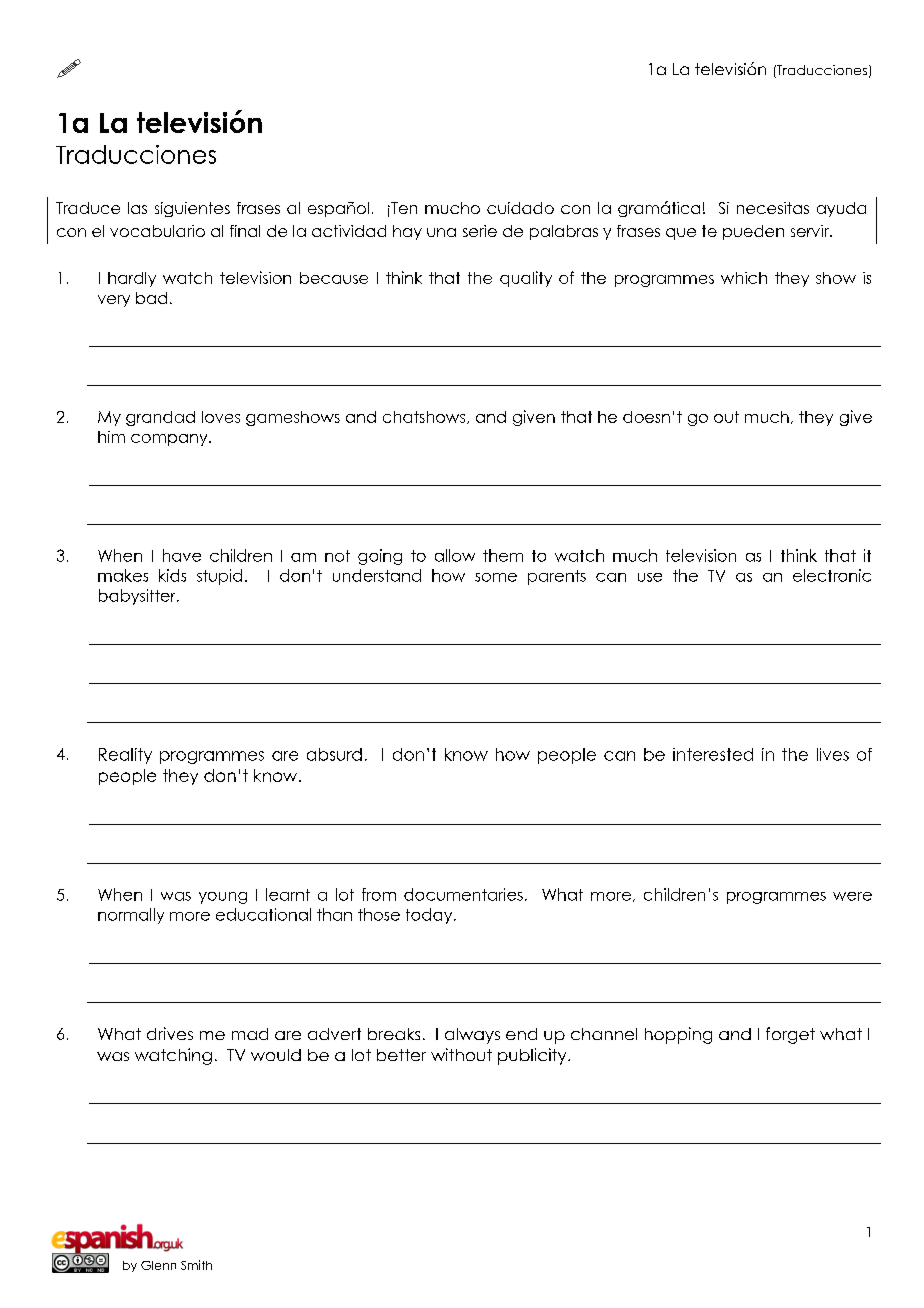  I want to click on without, so click(461, 1054).
